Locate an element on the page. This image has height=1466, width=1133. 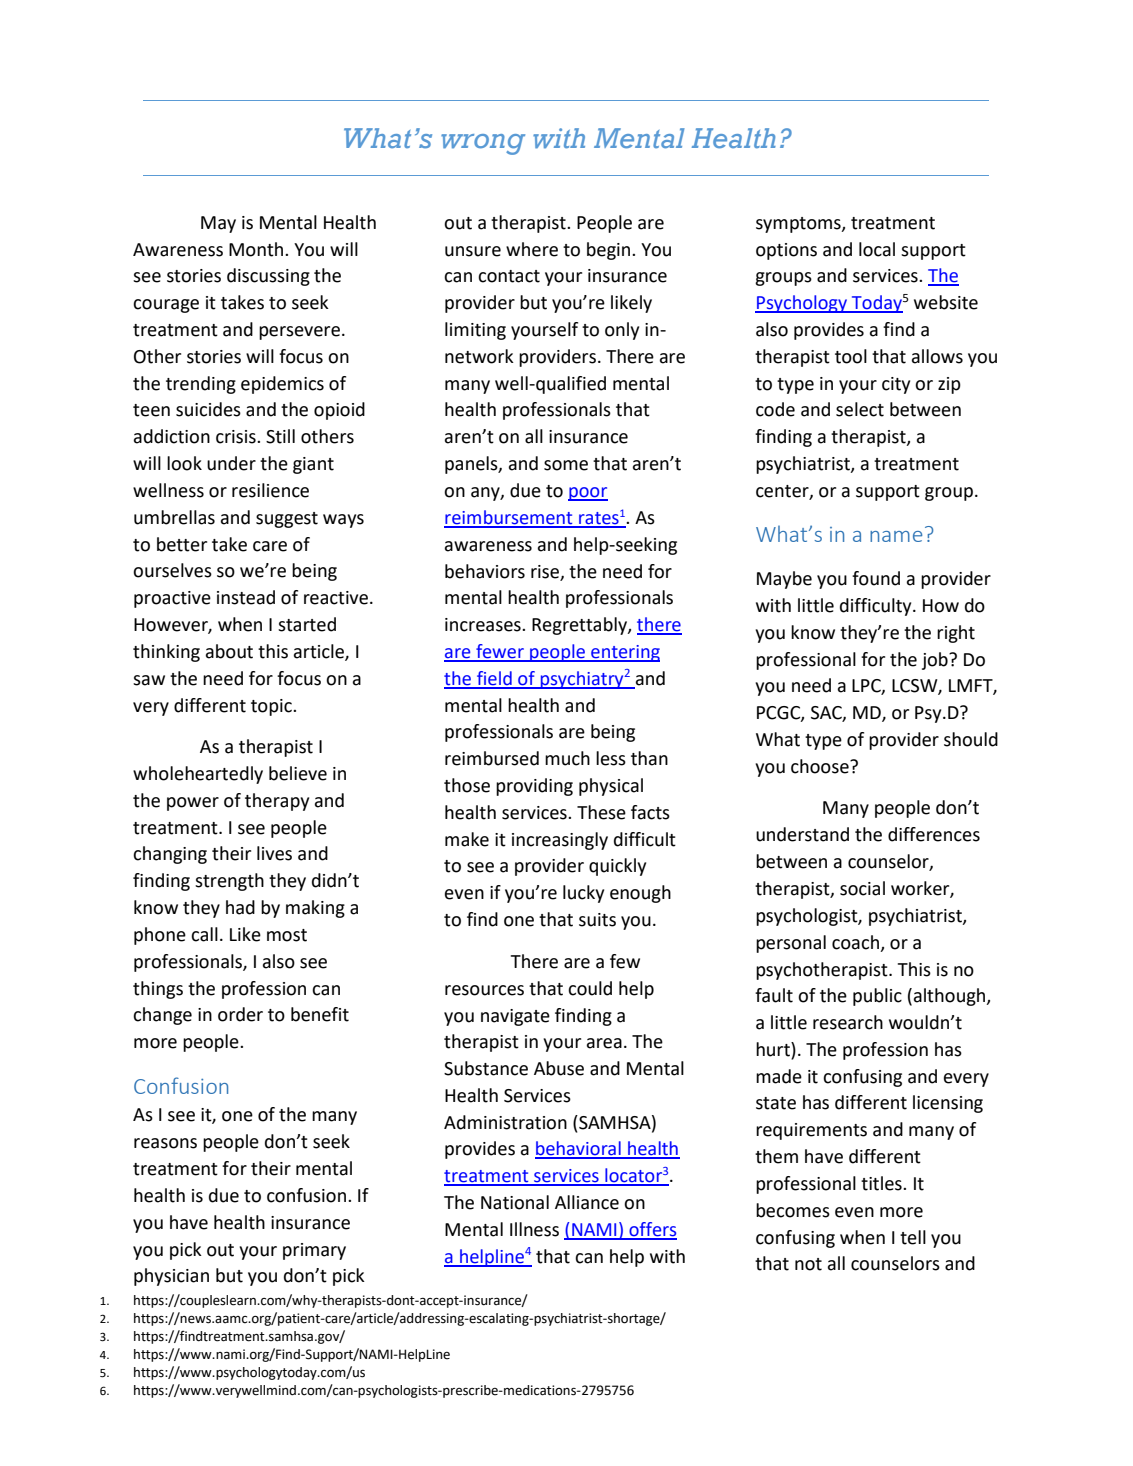
much is located at coordinates (567, 758).
